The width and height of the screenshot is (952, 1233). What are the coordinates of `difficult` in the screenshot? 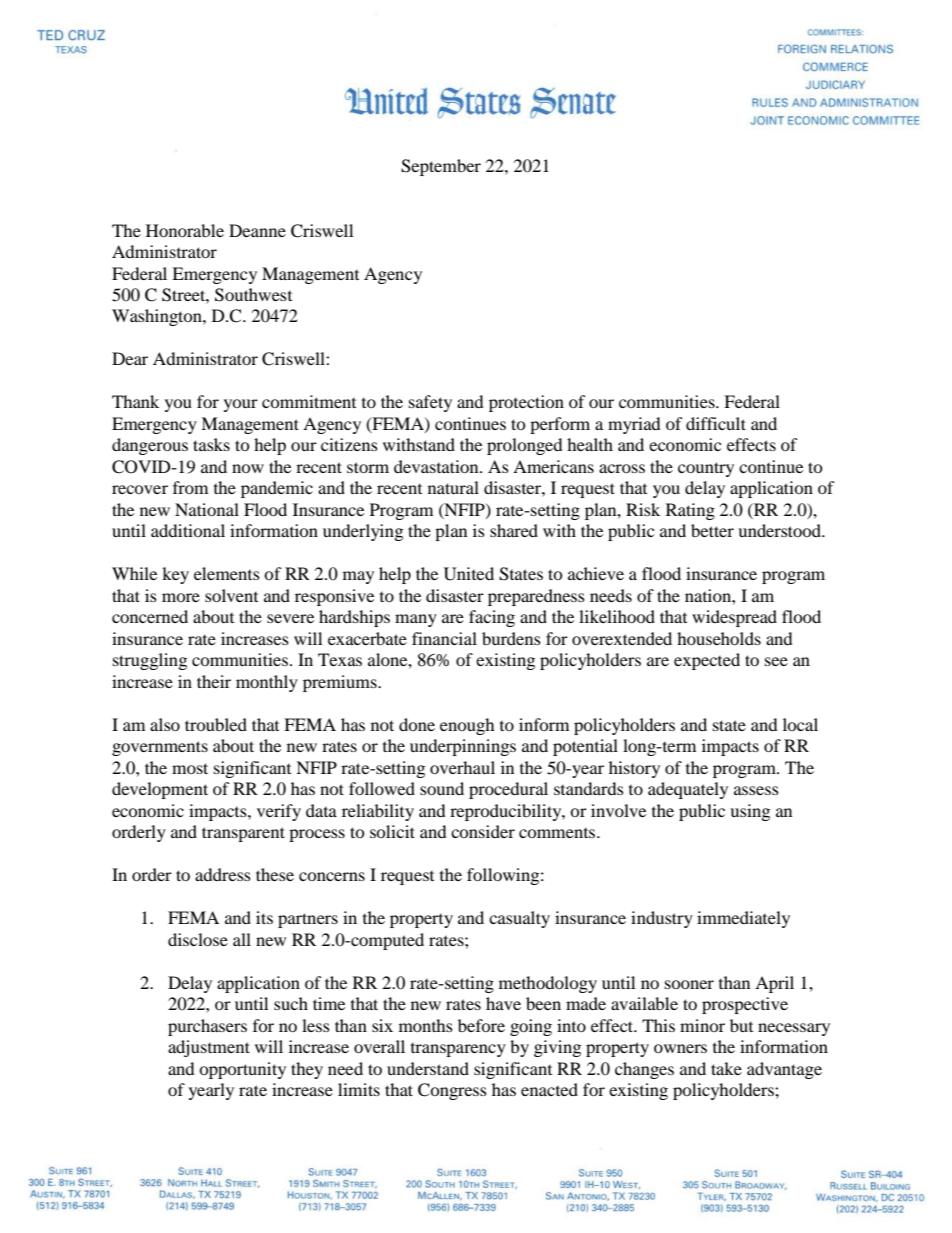 It's located at (716, 423).
